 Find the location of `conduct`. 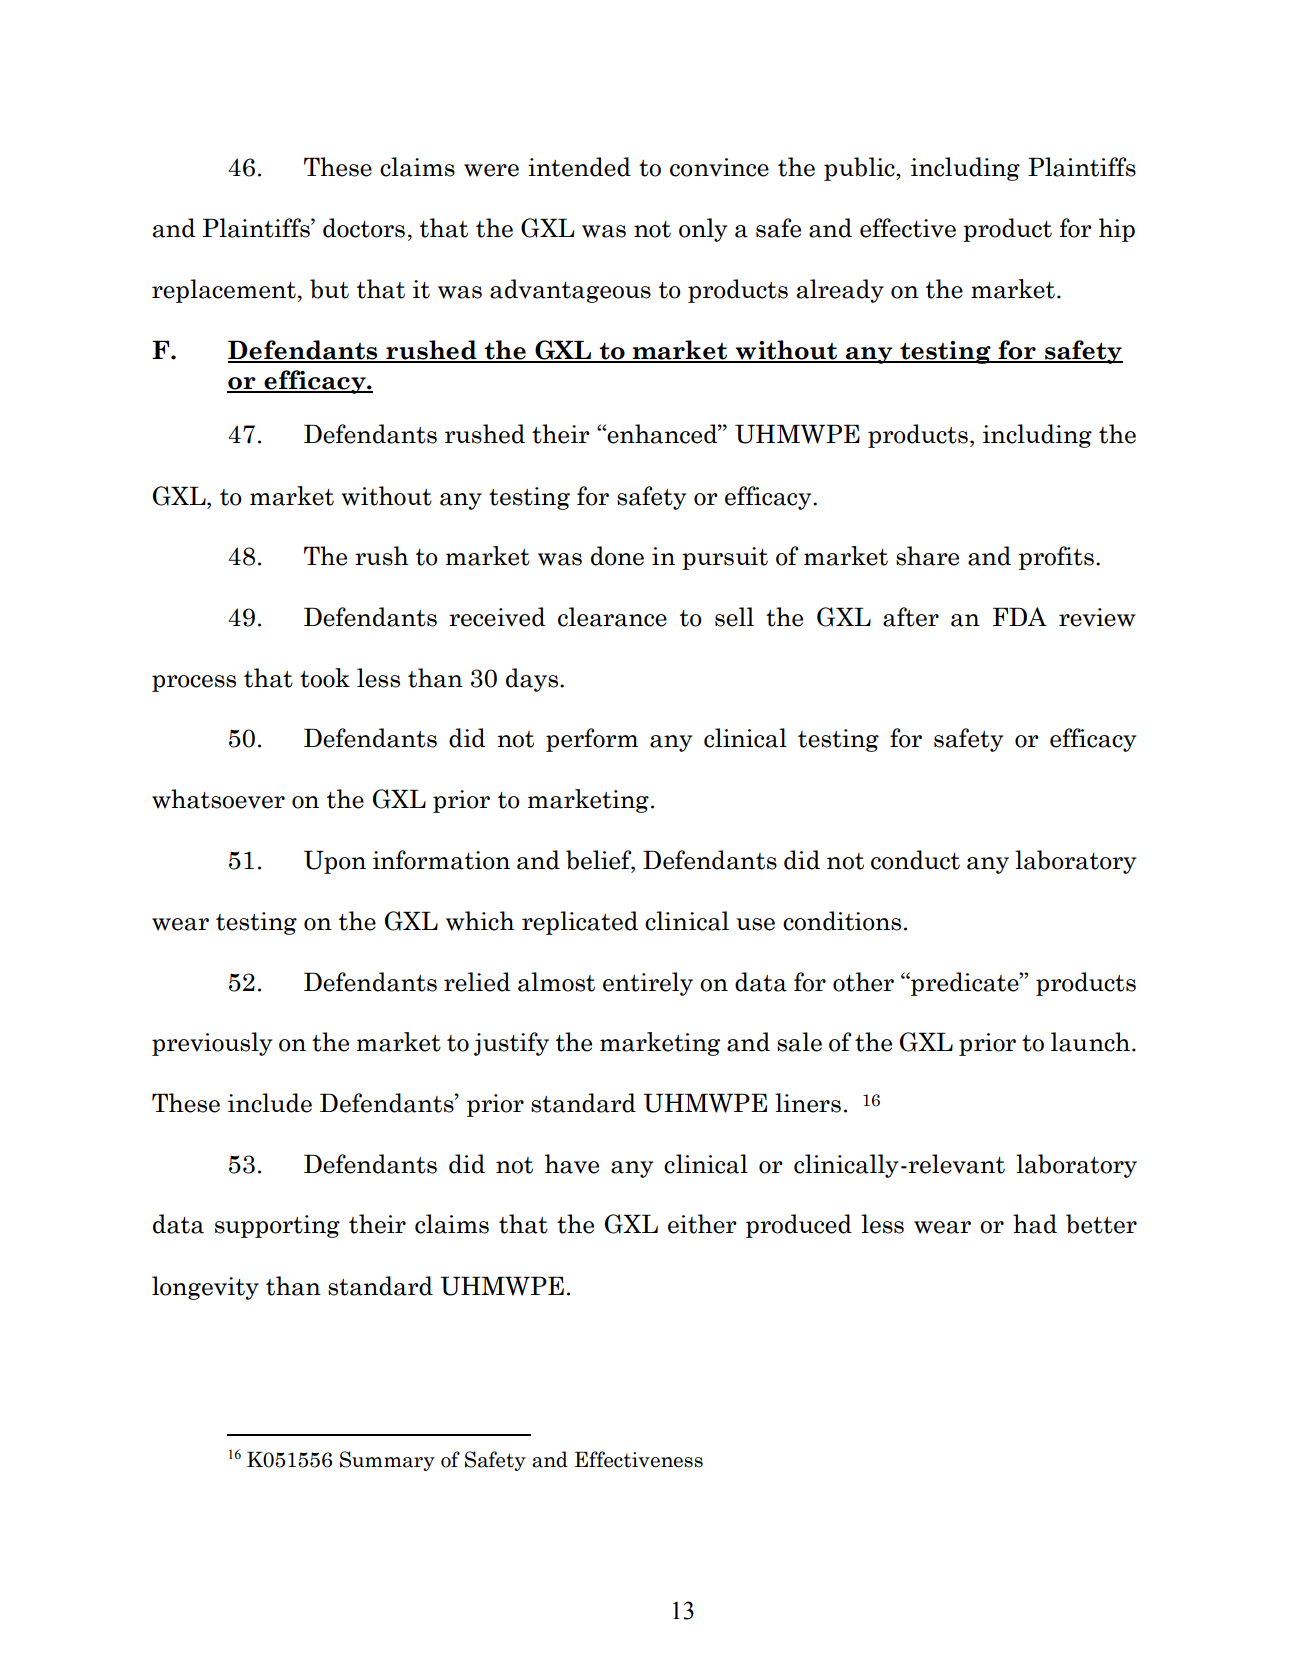

conduct is located at coordinates (915, 860).
